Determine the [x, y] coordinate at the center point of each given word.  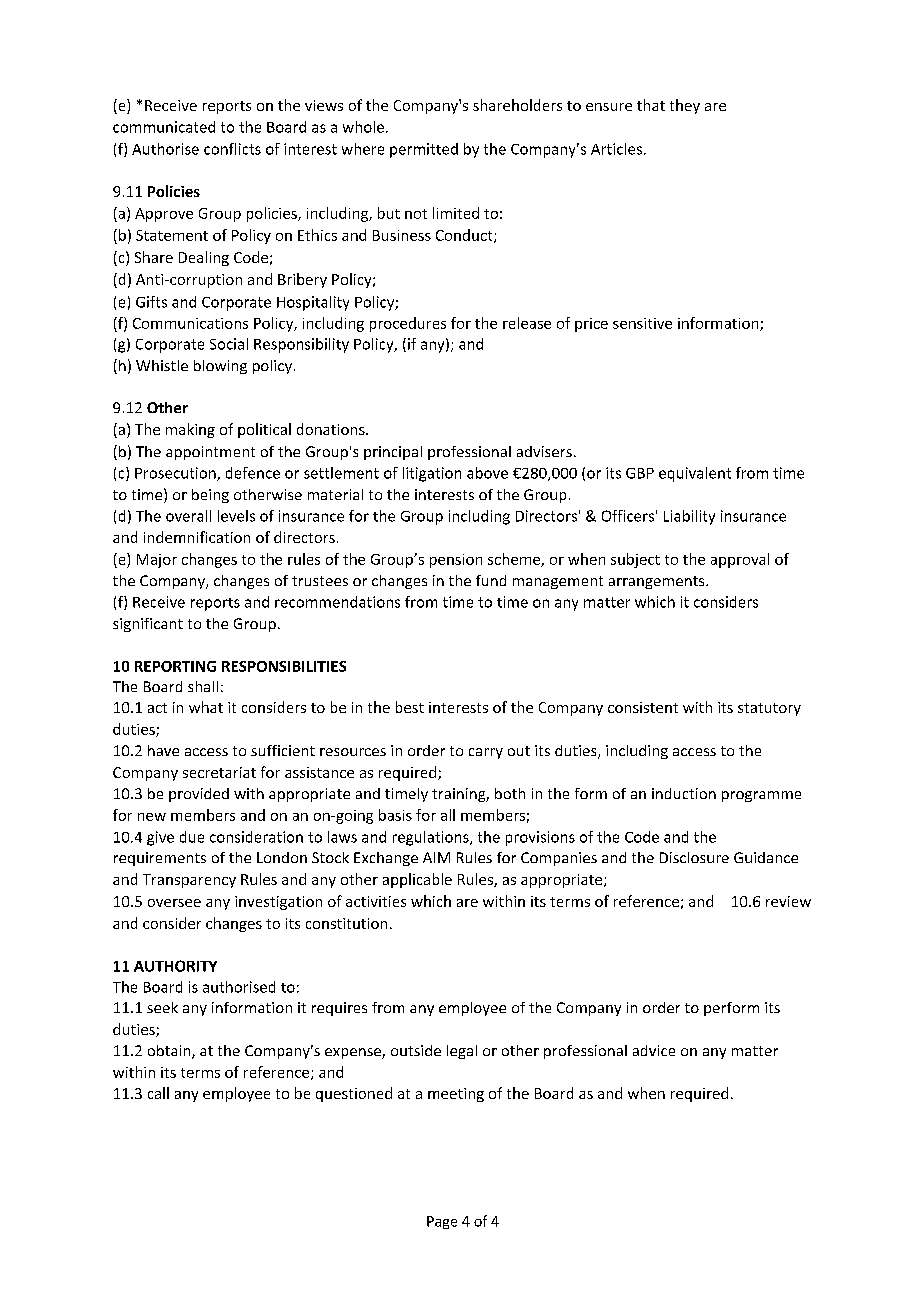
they [685, 106]
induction [684, 793]
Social [229, 344]
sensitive [642, 323]
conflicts [232, 149]
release [527, 323]
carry [486, 753]
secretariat [219, 772]
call [158, 1093]
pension [456, 561]
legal [462, 1052]
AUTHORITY [175, 966]
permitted [424, 150]
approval [740, 560]
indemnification [197, 537]
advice [654, 1050]
